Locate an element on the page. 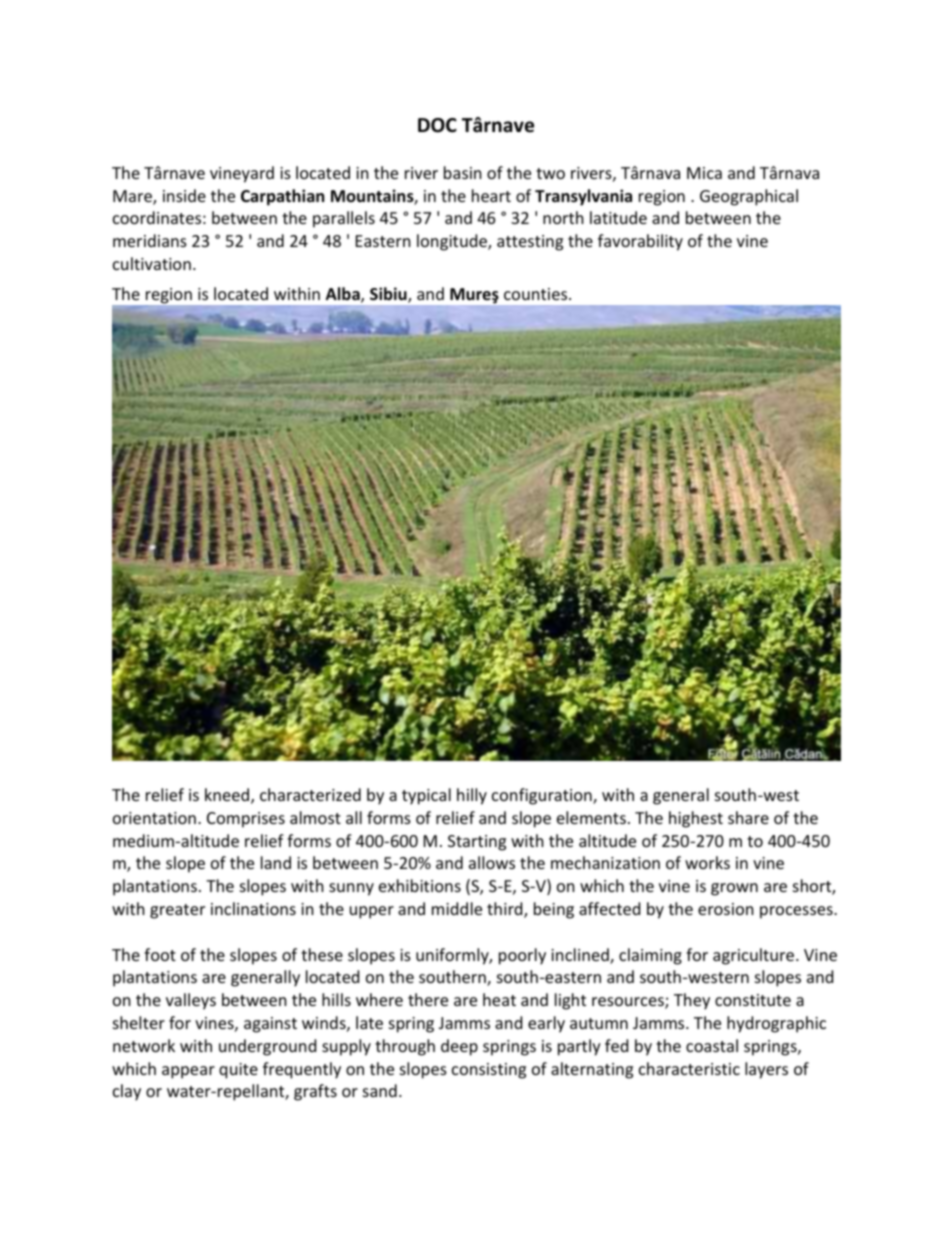  hilly is located at coordinates (472, 796).
